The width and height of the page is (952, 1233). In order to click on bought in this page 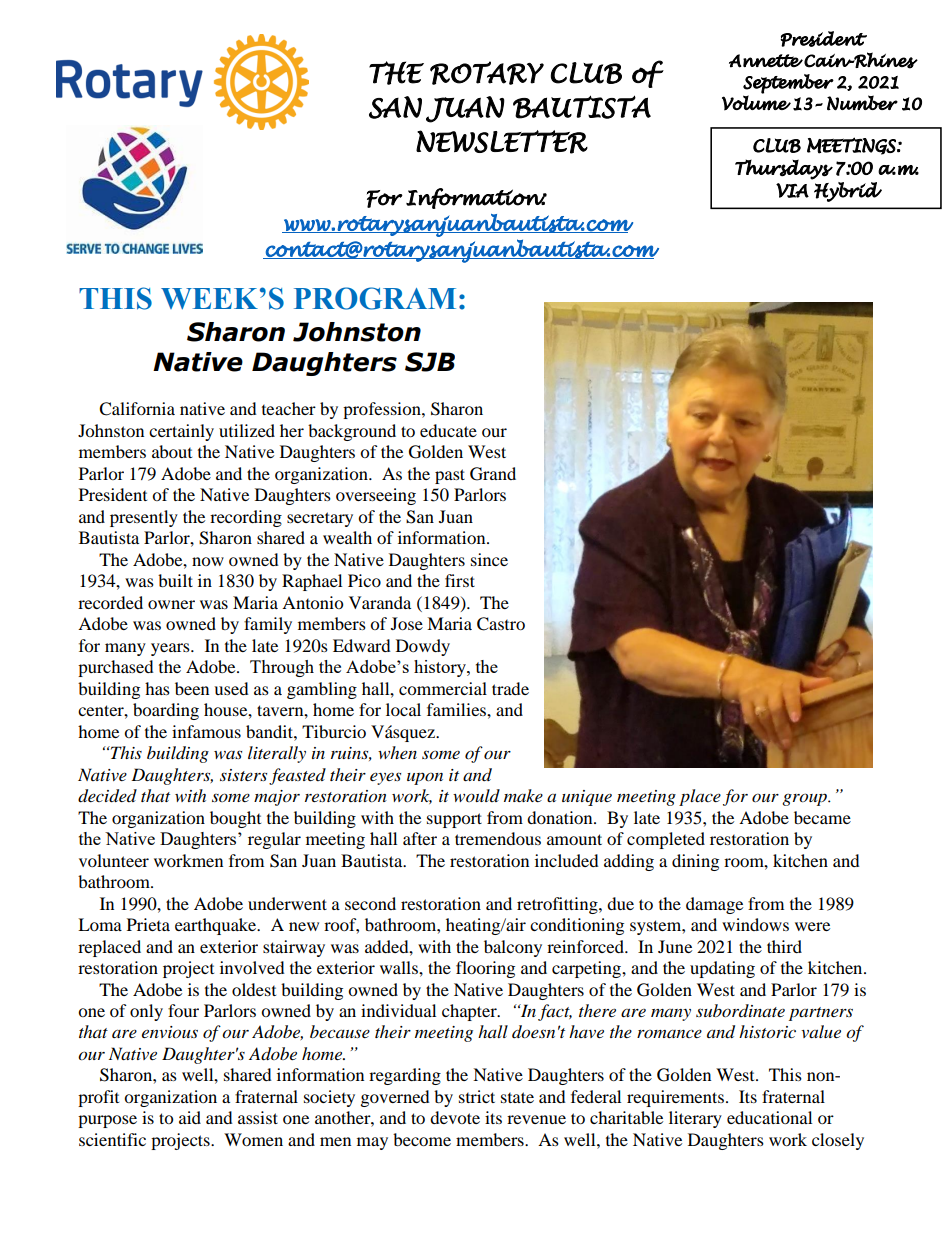, I will do `click(235, 819)`.
